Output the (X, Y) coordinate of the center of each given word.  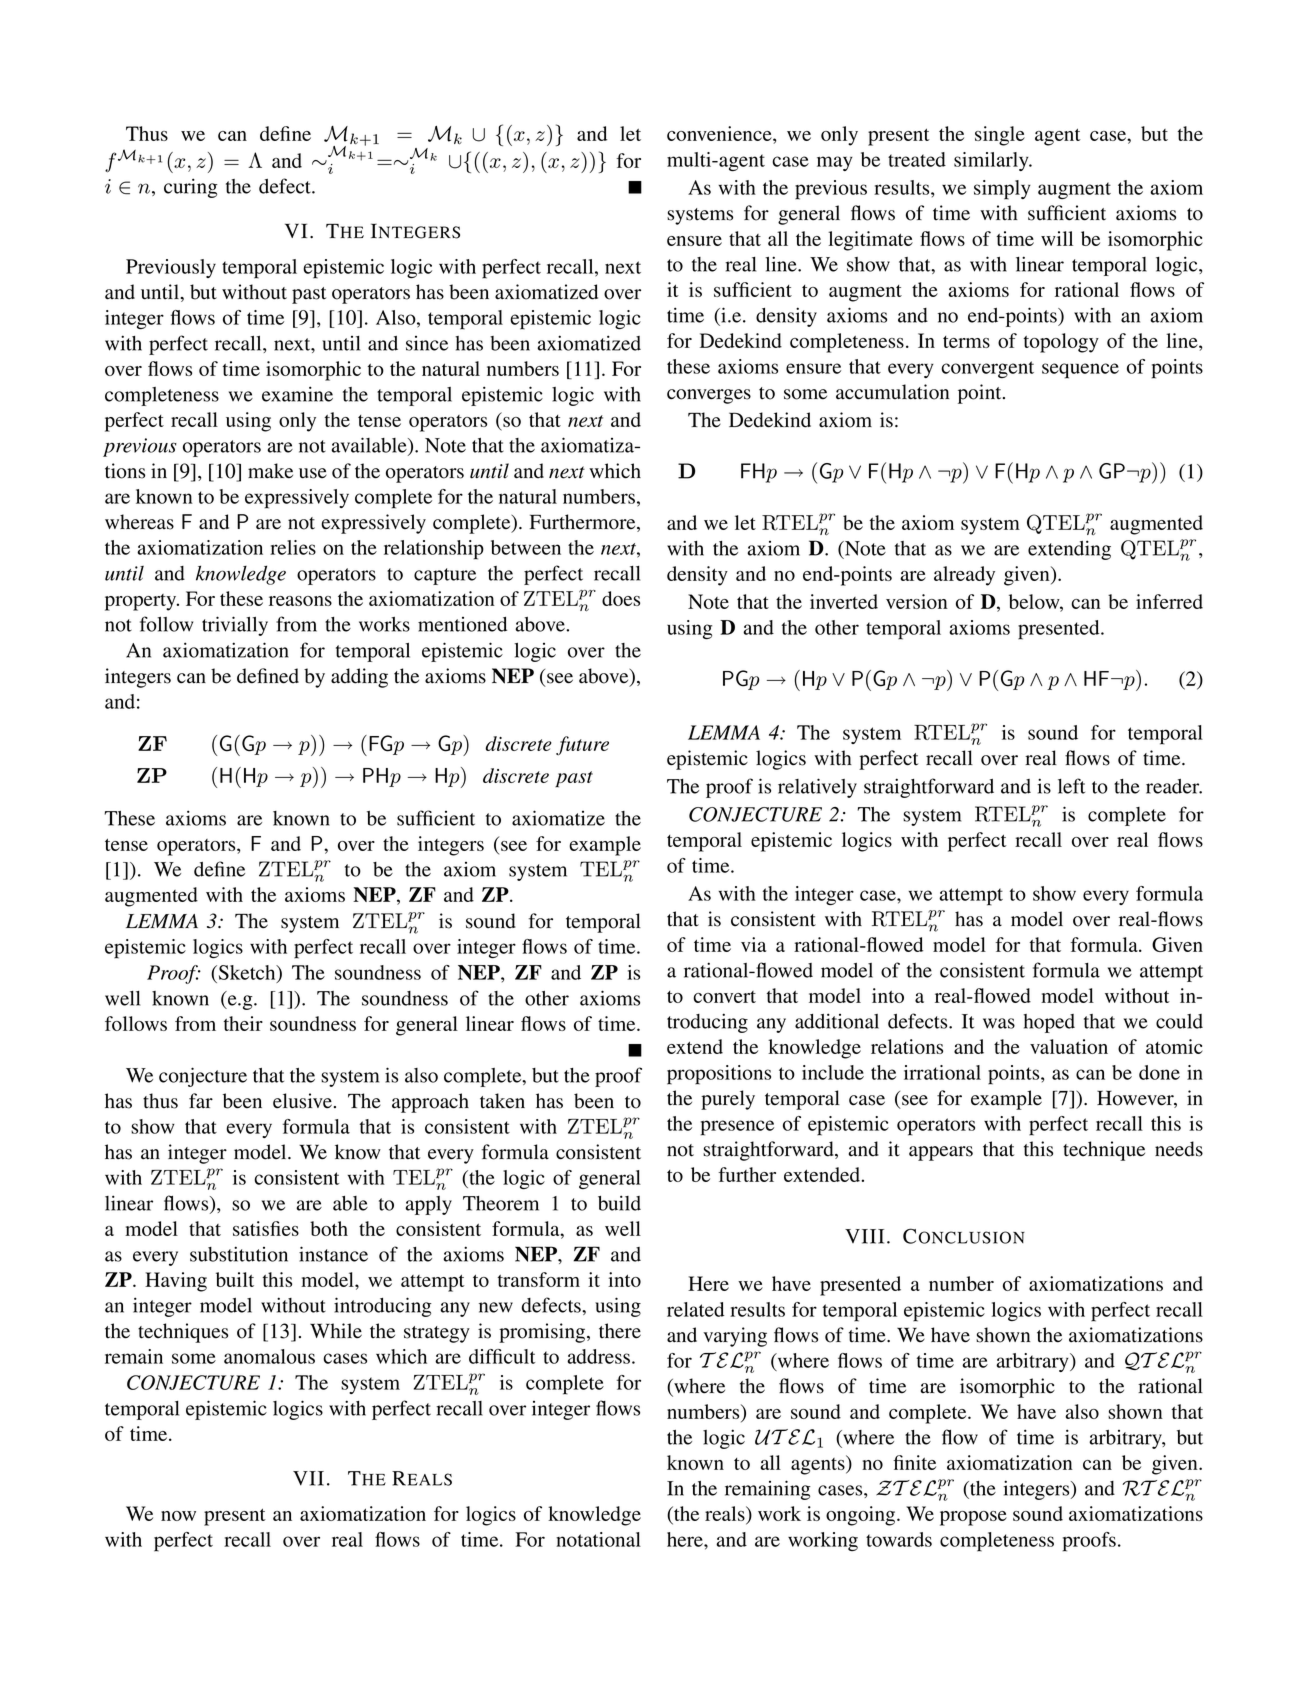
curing (191, 188)
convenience (720, 135)
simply (1002, 190)
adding (359, 678)
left (1071, 786)
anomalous (269, 1356)
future (582, 746)
